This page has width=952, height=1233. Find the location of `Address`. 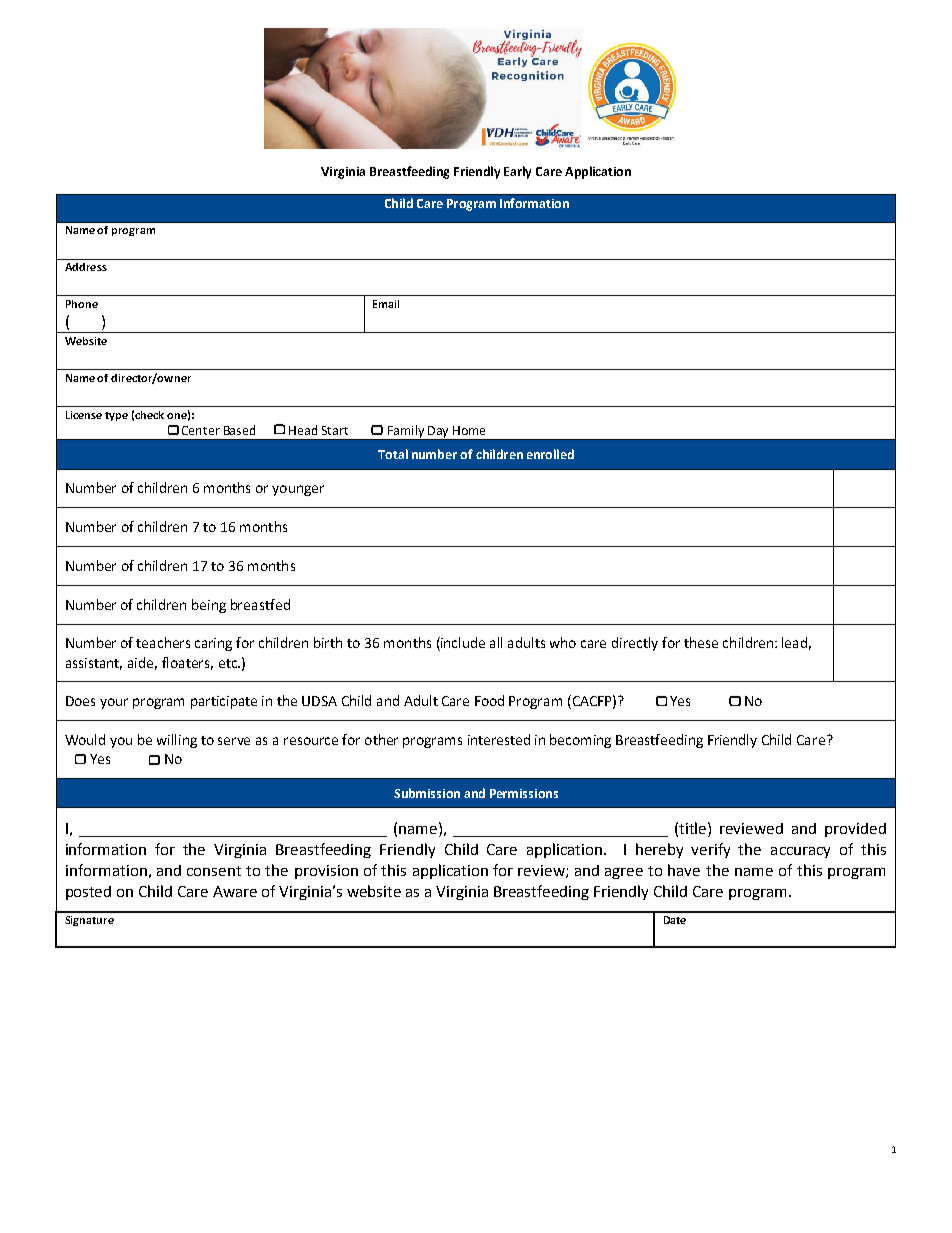

Address is located at coordinates (86, 267).
